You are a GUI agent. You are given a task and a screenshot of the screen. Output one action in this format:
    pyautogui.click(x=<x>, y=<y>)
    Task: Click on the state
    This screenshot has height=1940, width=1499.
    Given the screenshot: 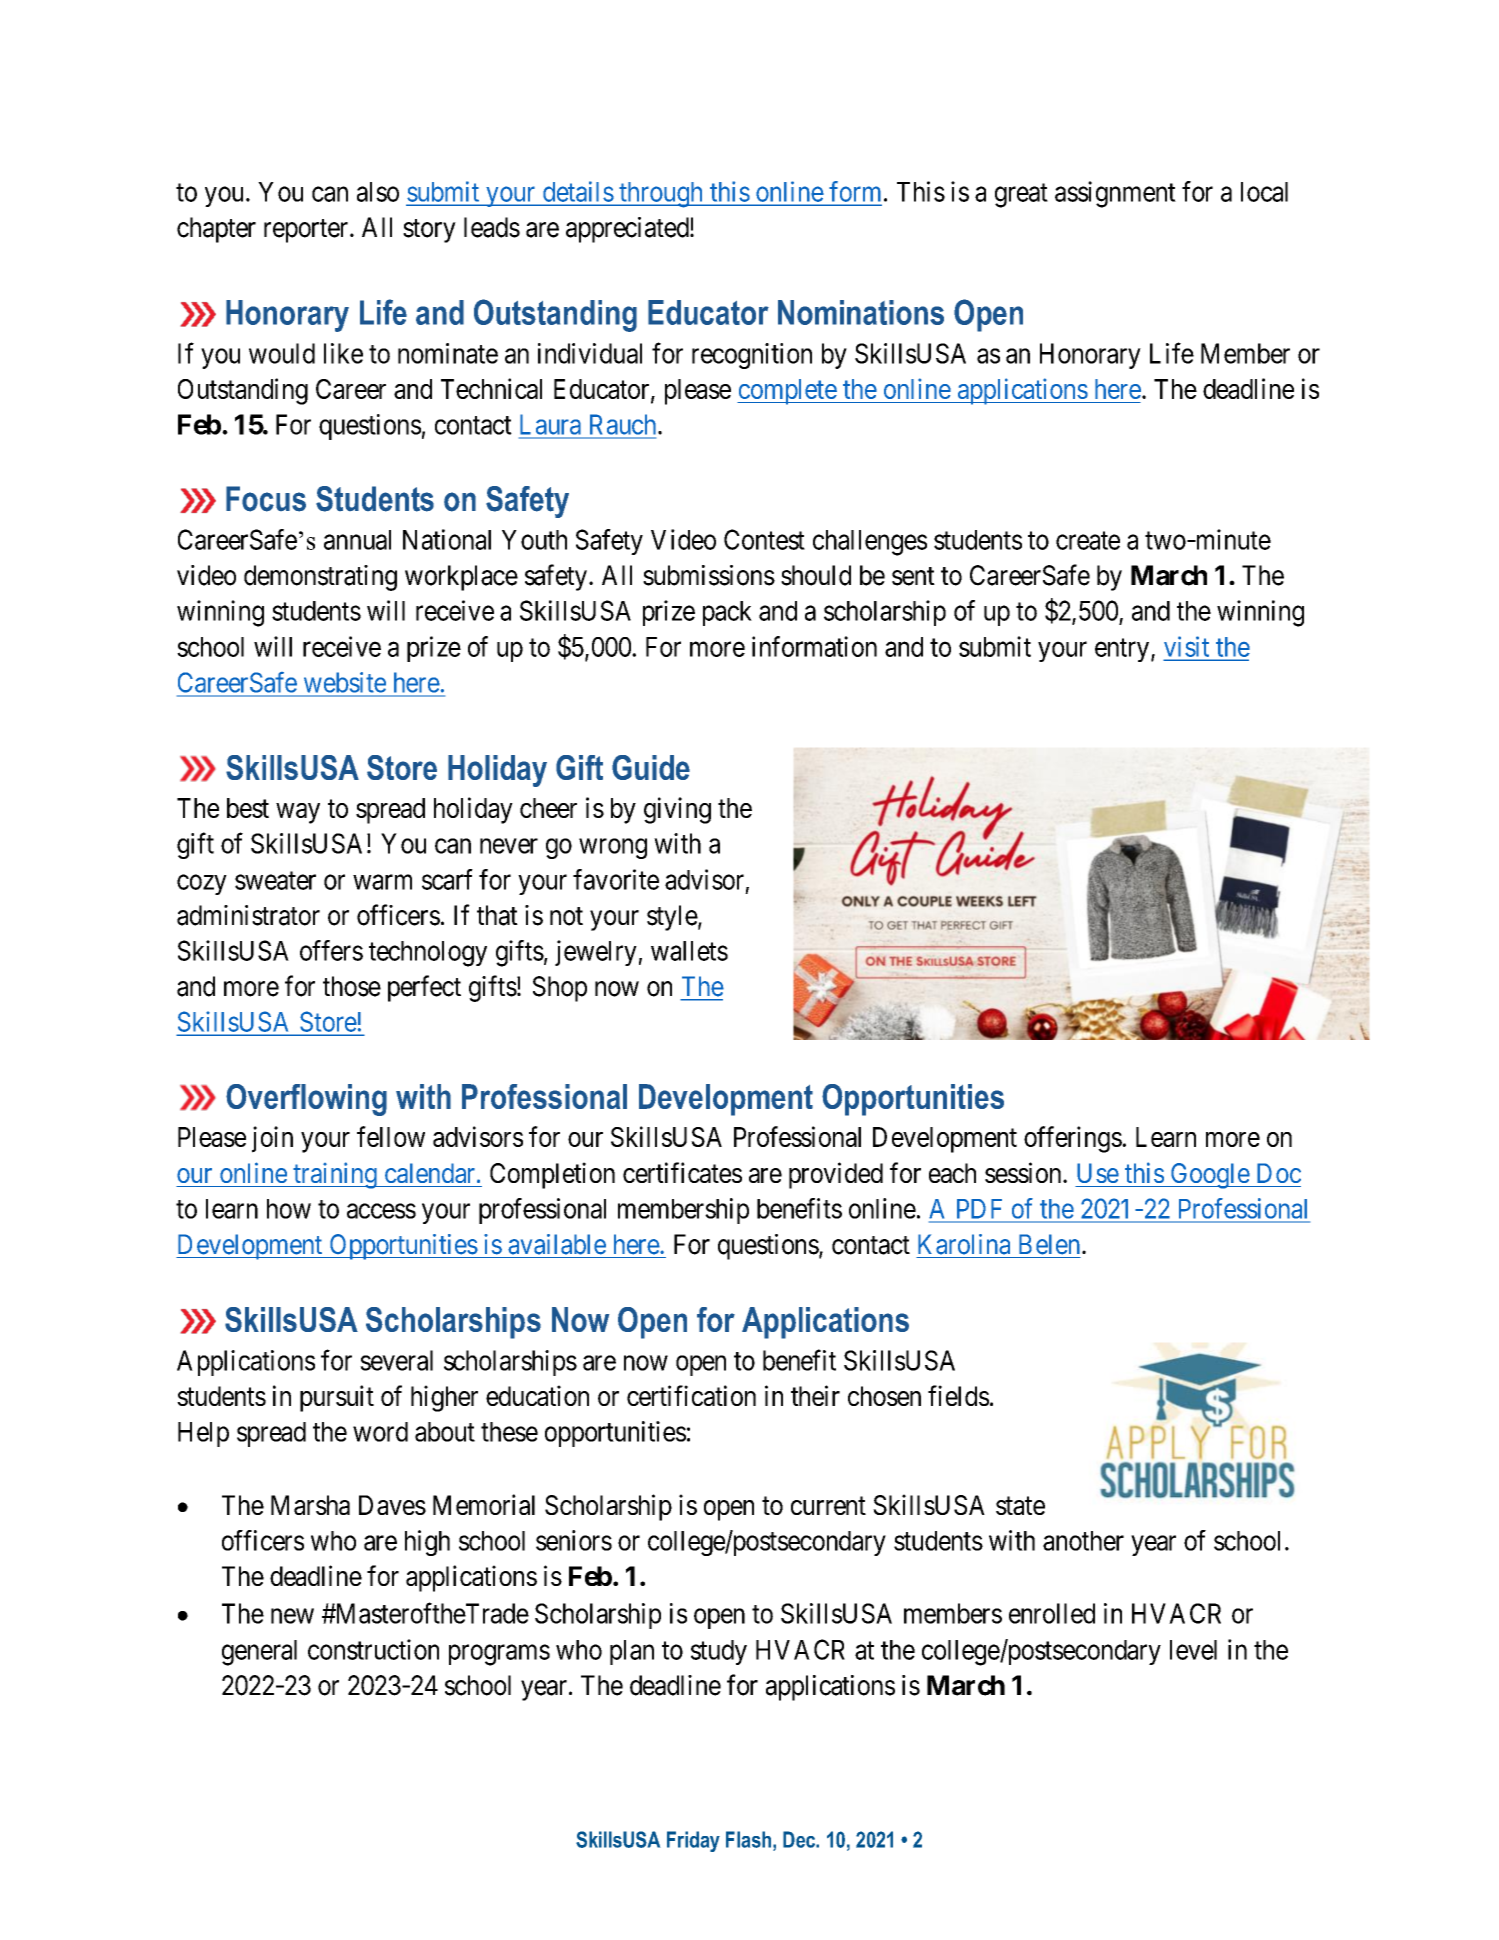 What is the action you would take?
    pyautogui.click(x=1020, y=1506)
